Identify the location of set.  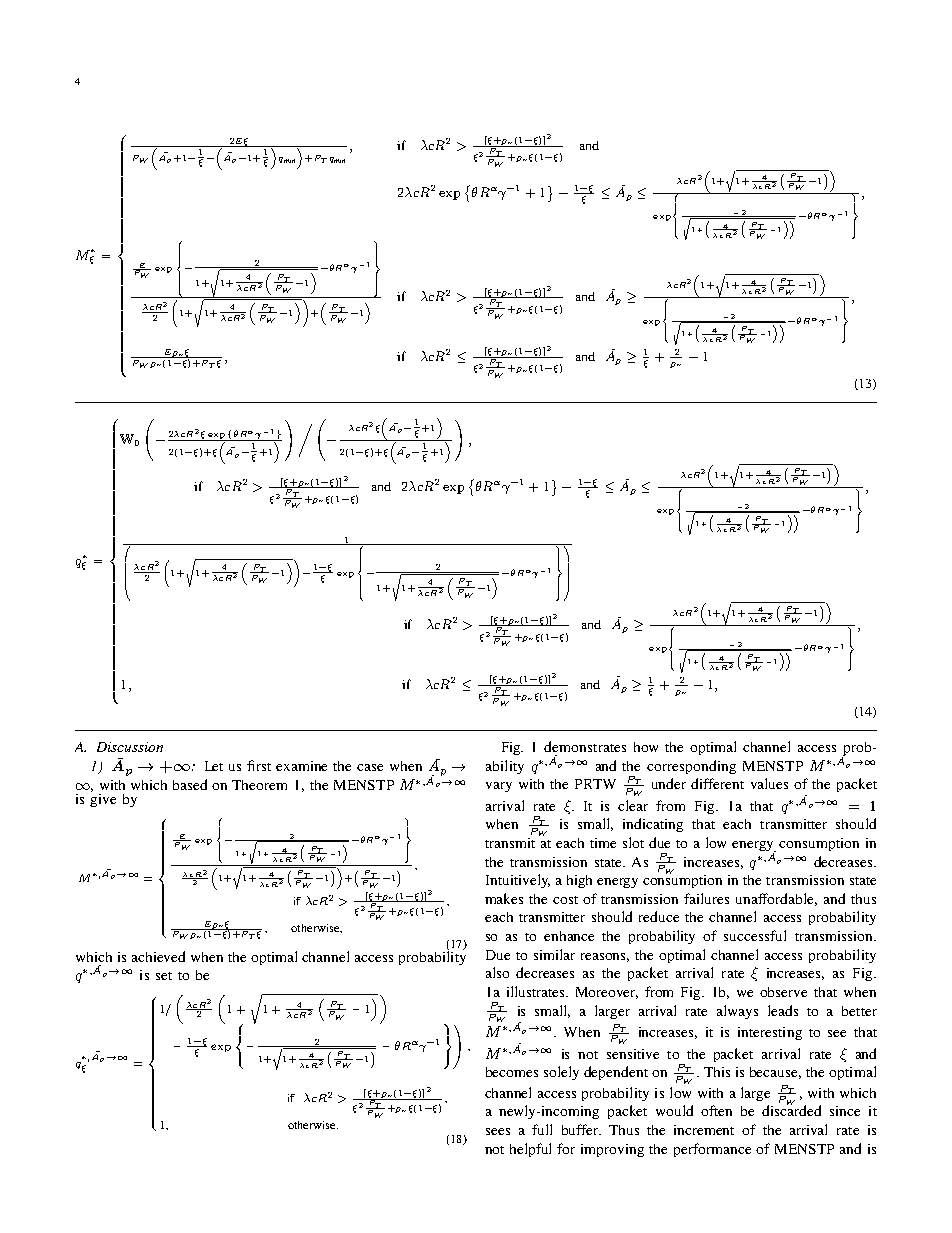
(164, 976).
